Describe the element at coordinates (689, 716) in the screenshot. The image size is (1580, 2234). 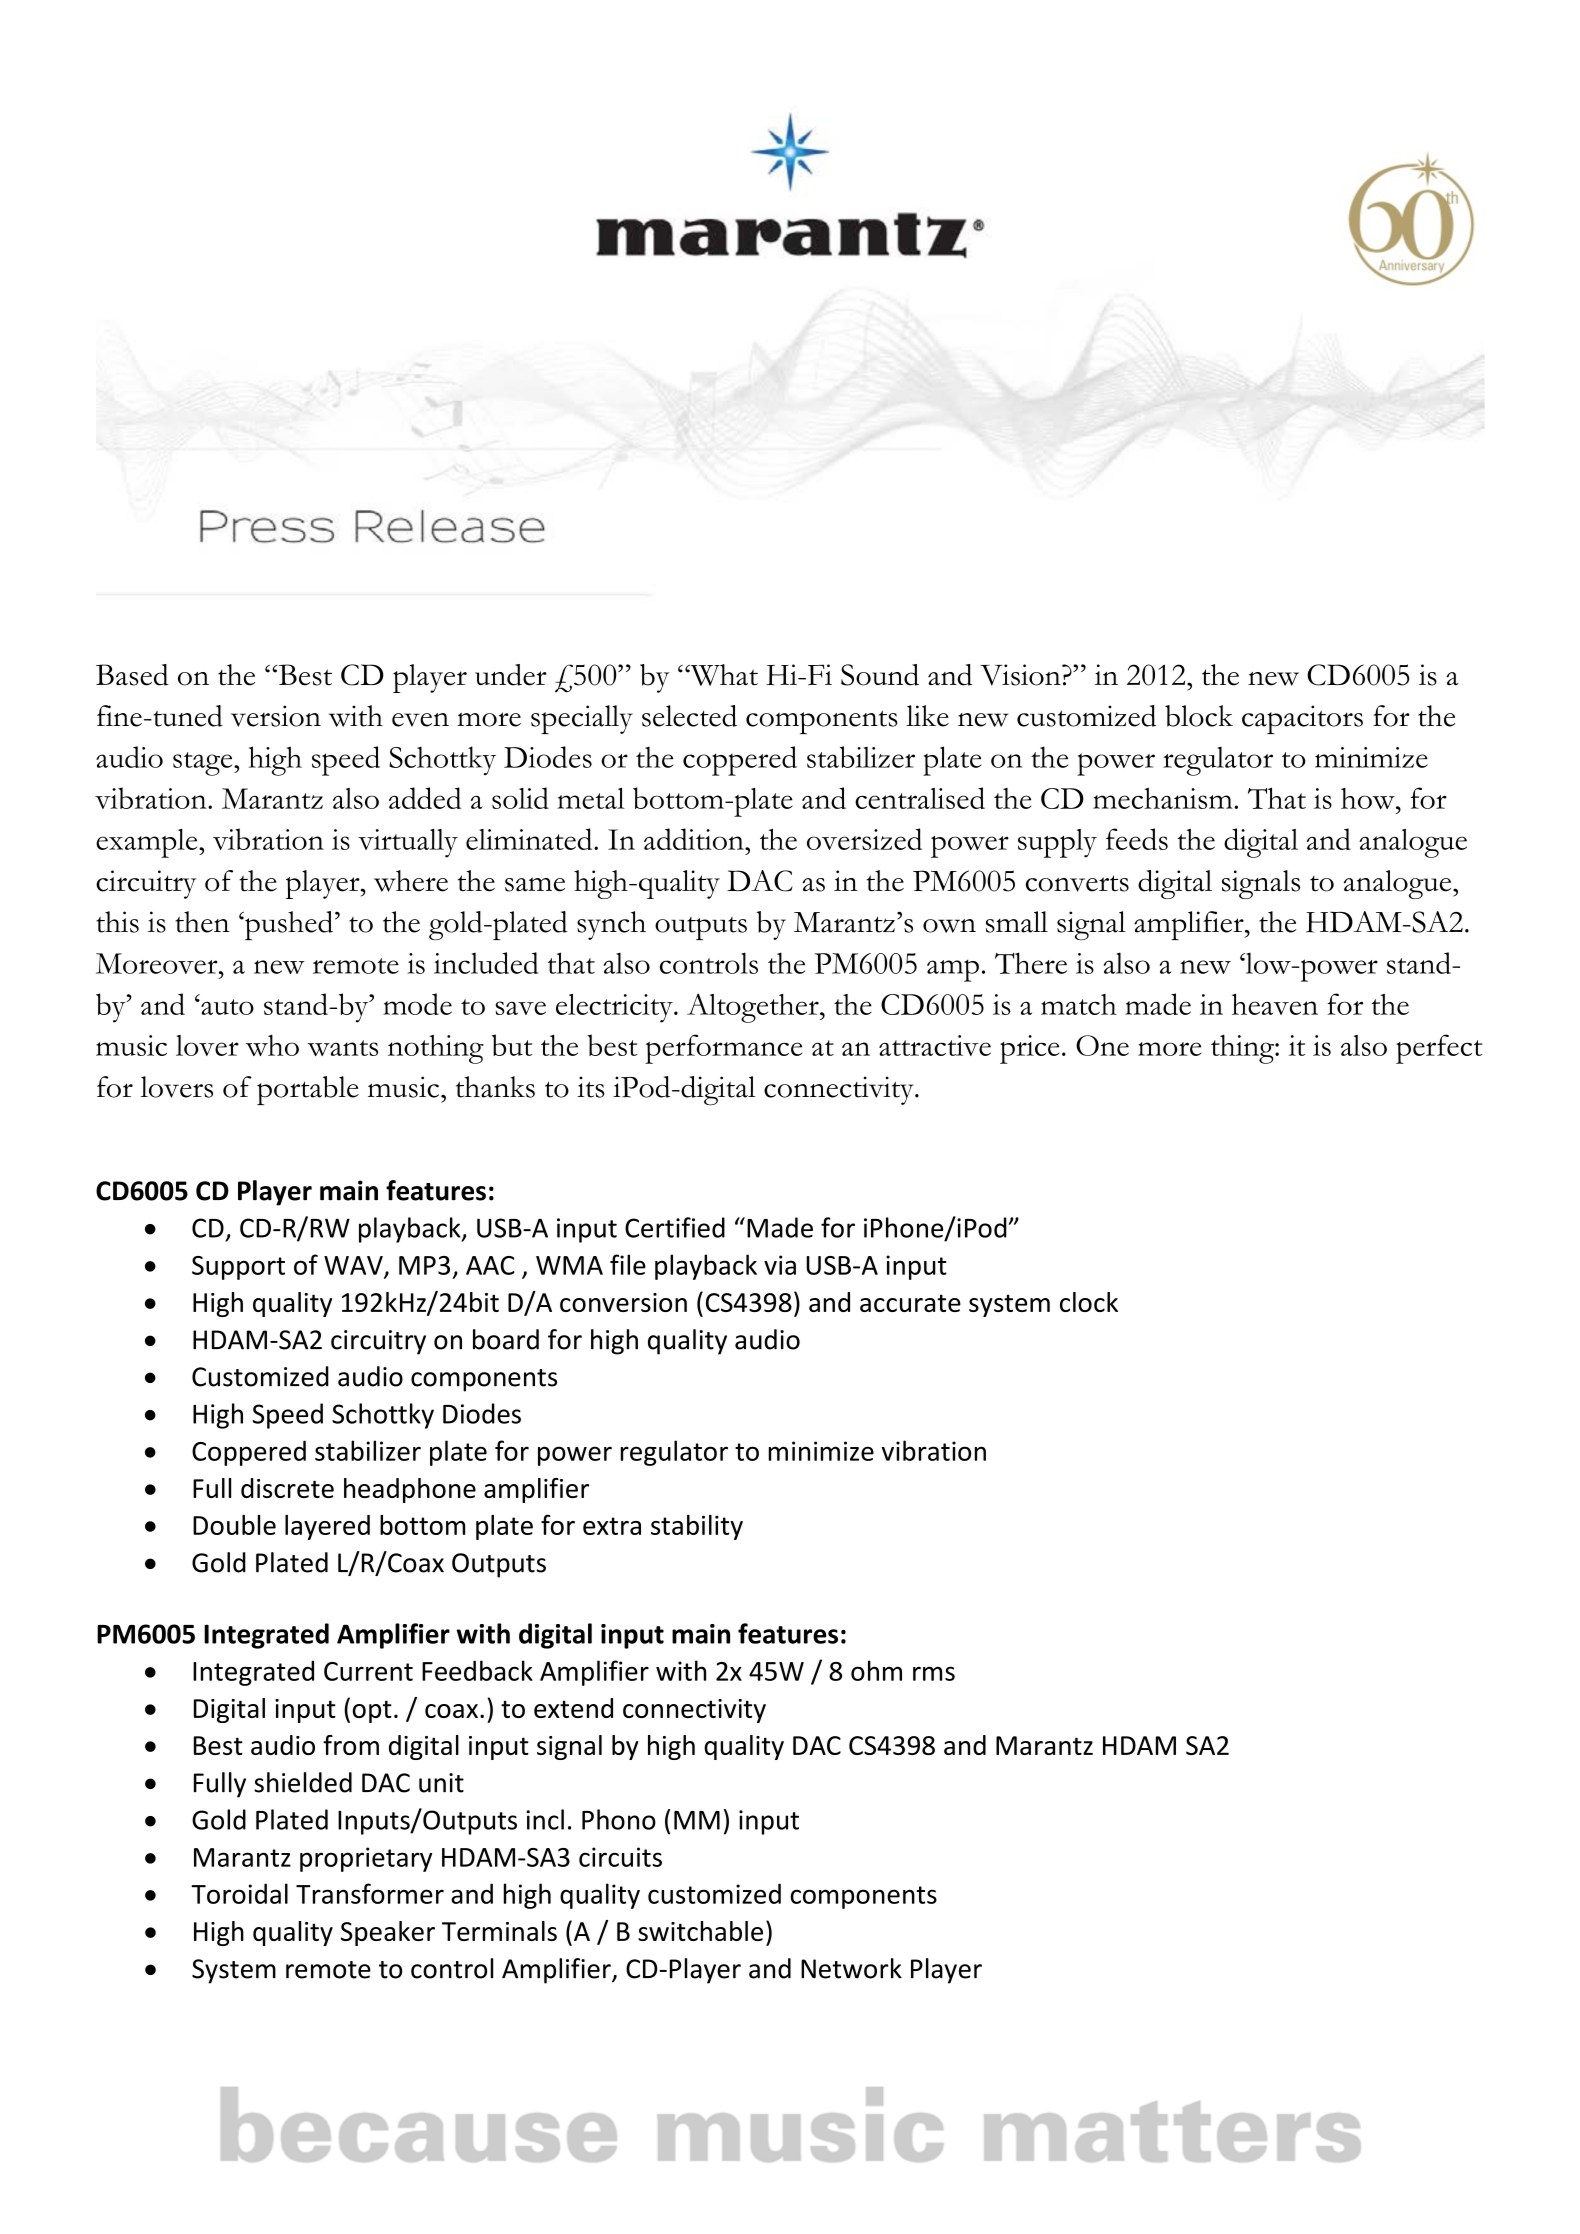
I see `selected` at that location.
